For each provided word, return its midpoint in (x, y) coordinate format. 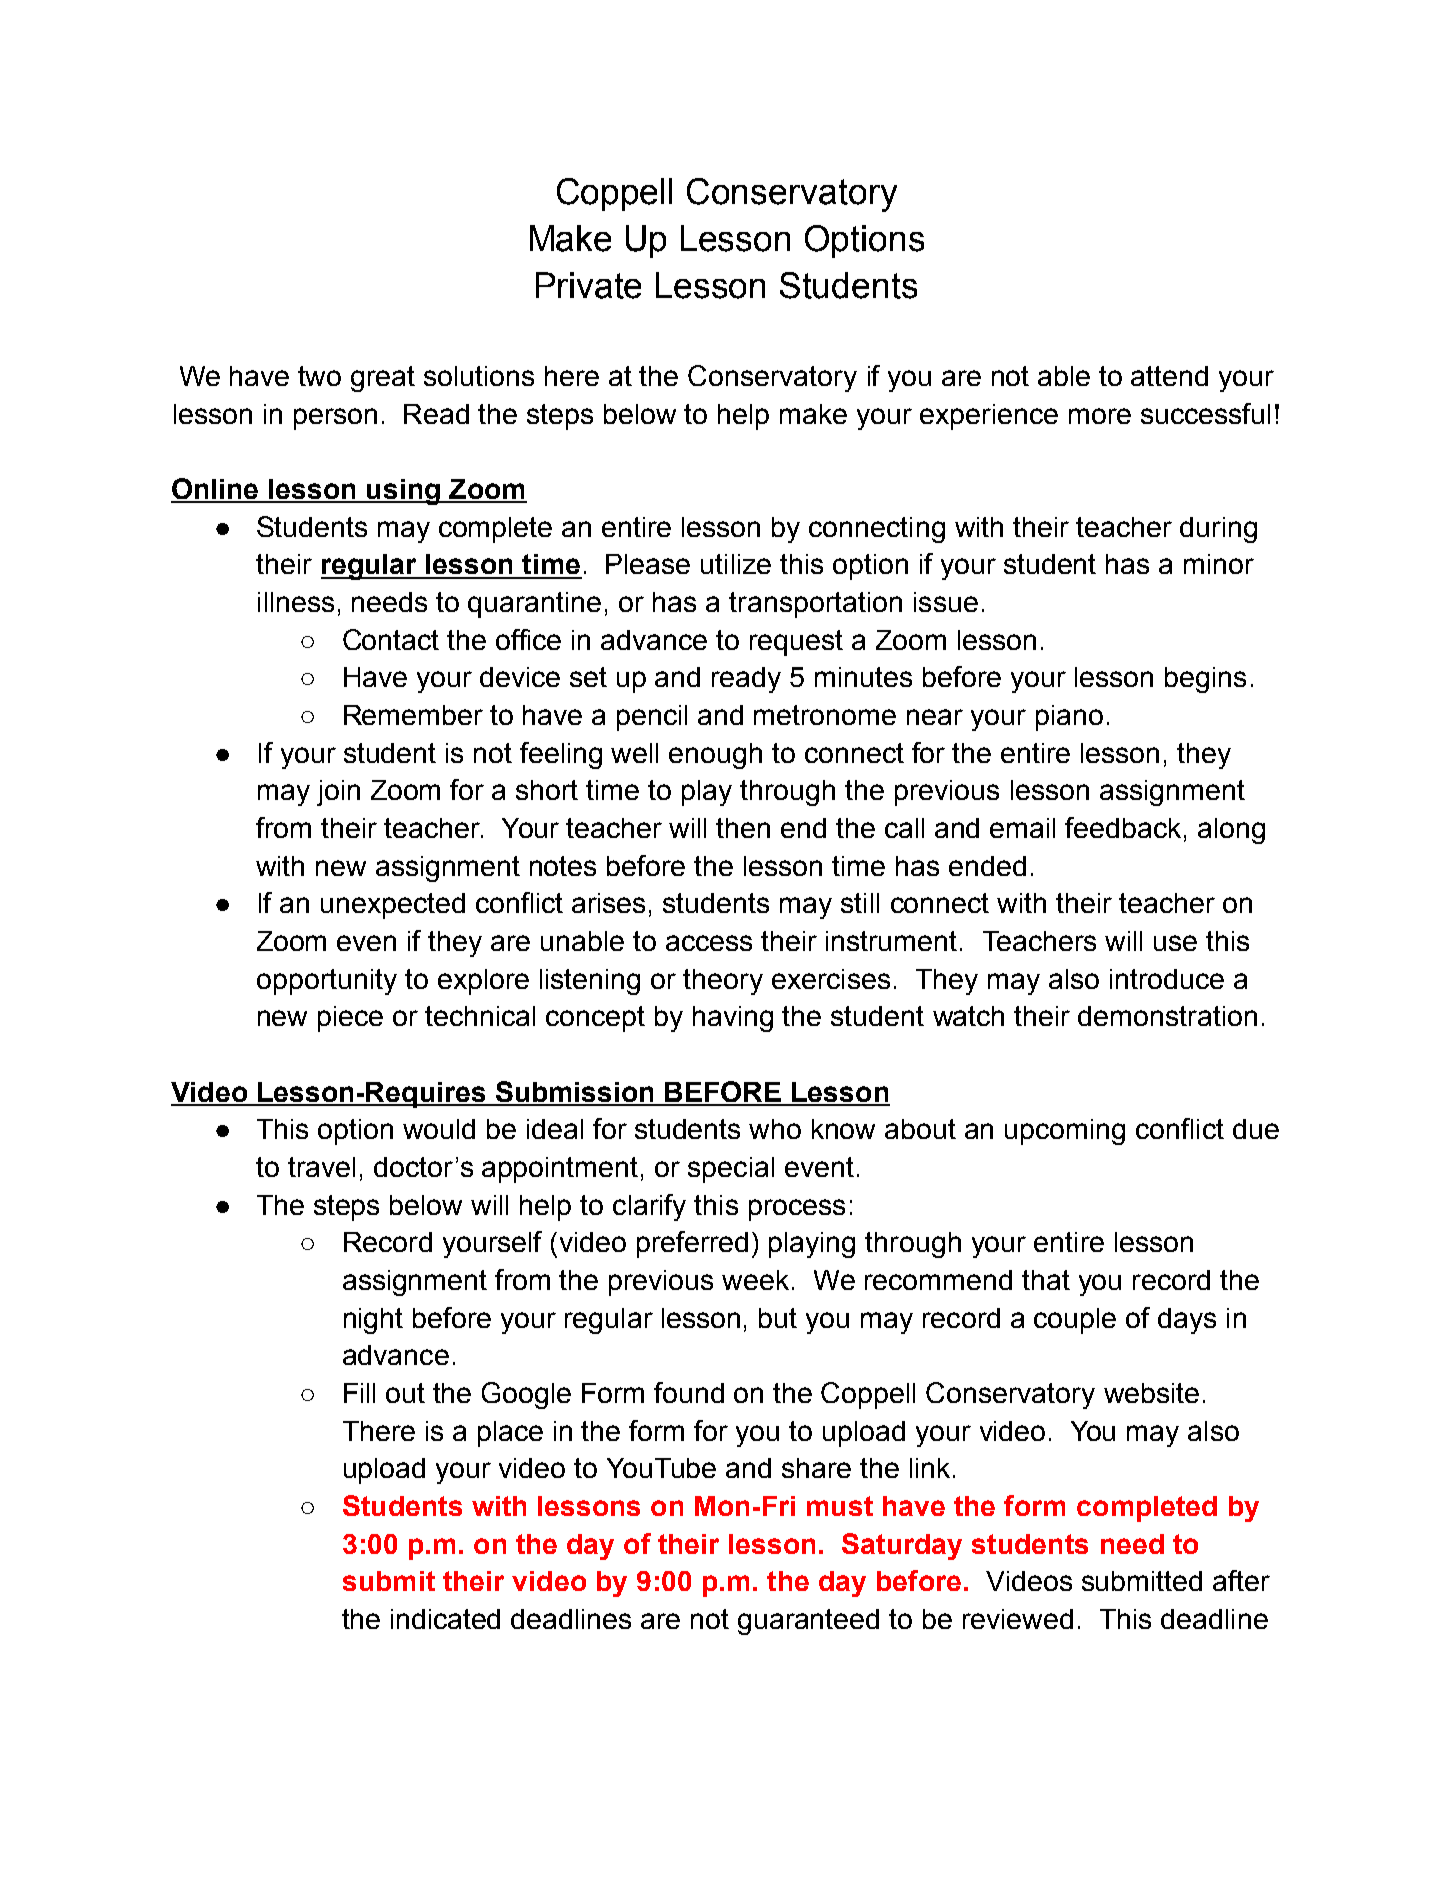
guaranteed (808, 1622)
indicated (445, 1619)
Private (588, 285)
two (319, 376)
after (1241, 1580)
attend (1169, 376)
